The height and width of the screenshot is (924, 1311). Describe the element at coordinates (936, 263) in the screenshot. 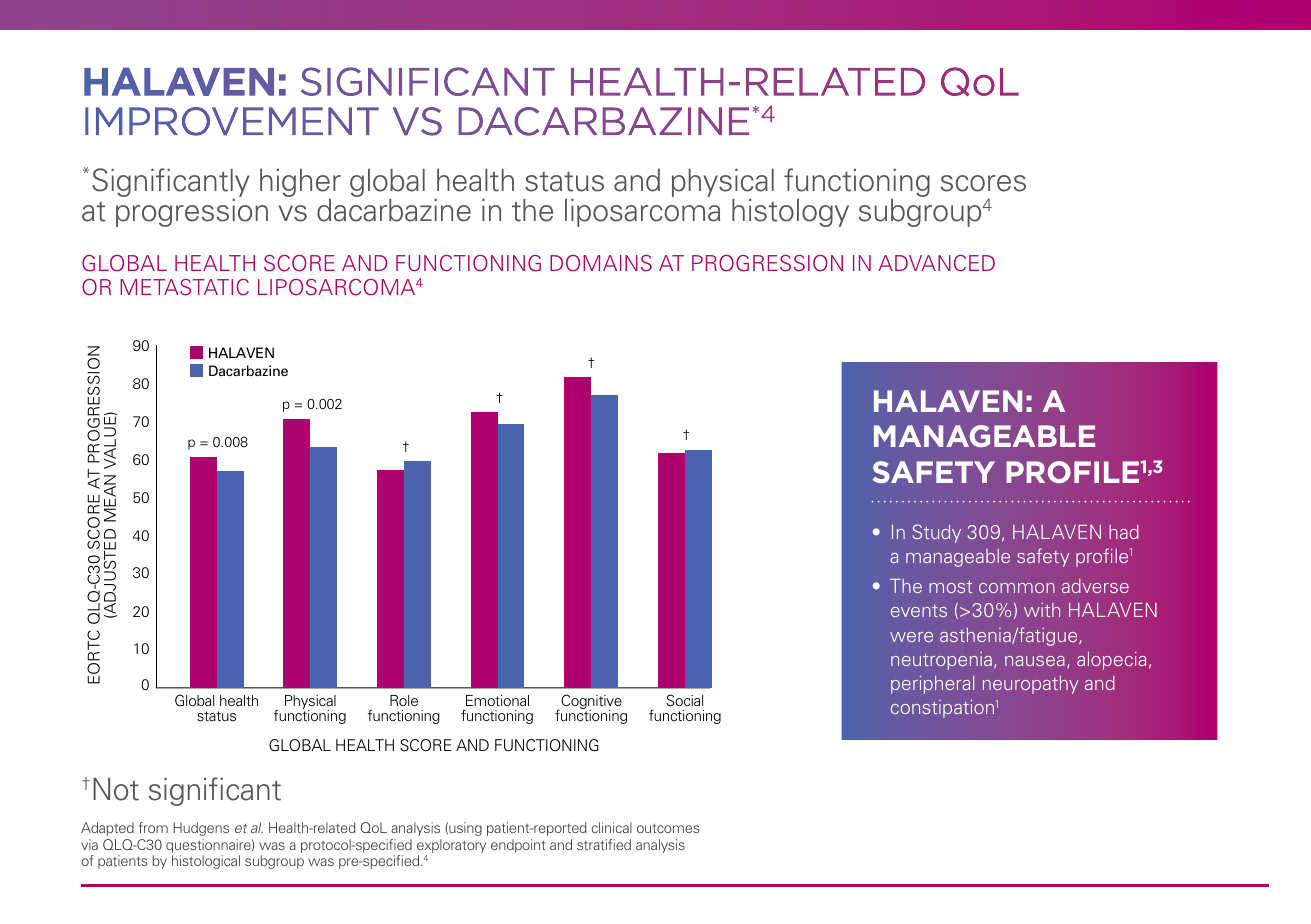

I see `ADVANCED` at that location.
